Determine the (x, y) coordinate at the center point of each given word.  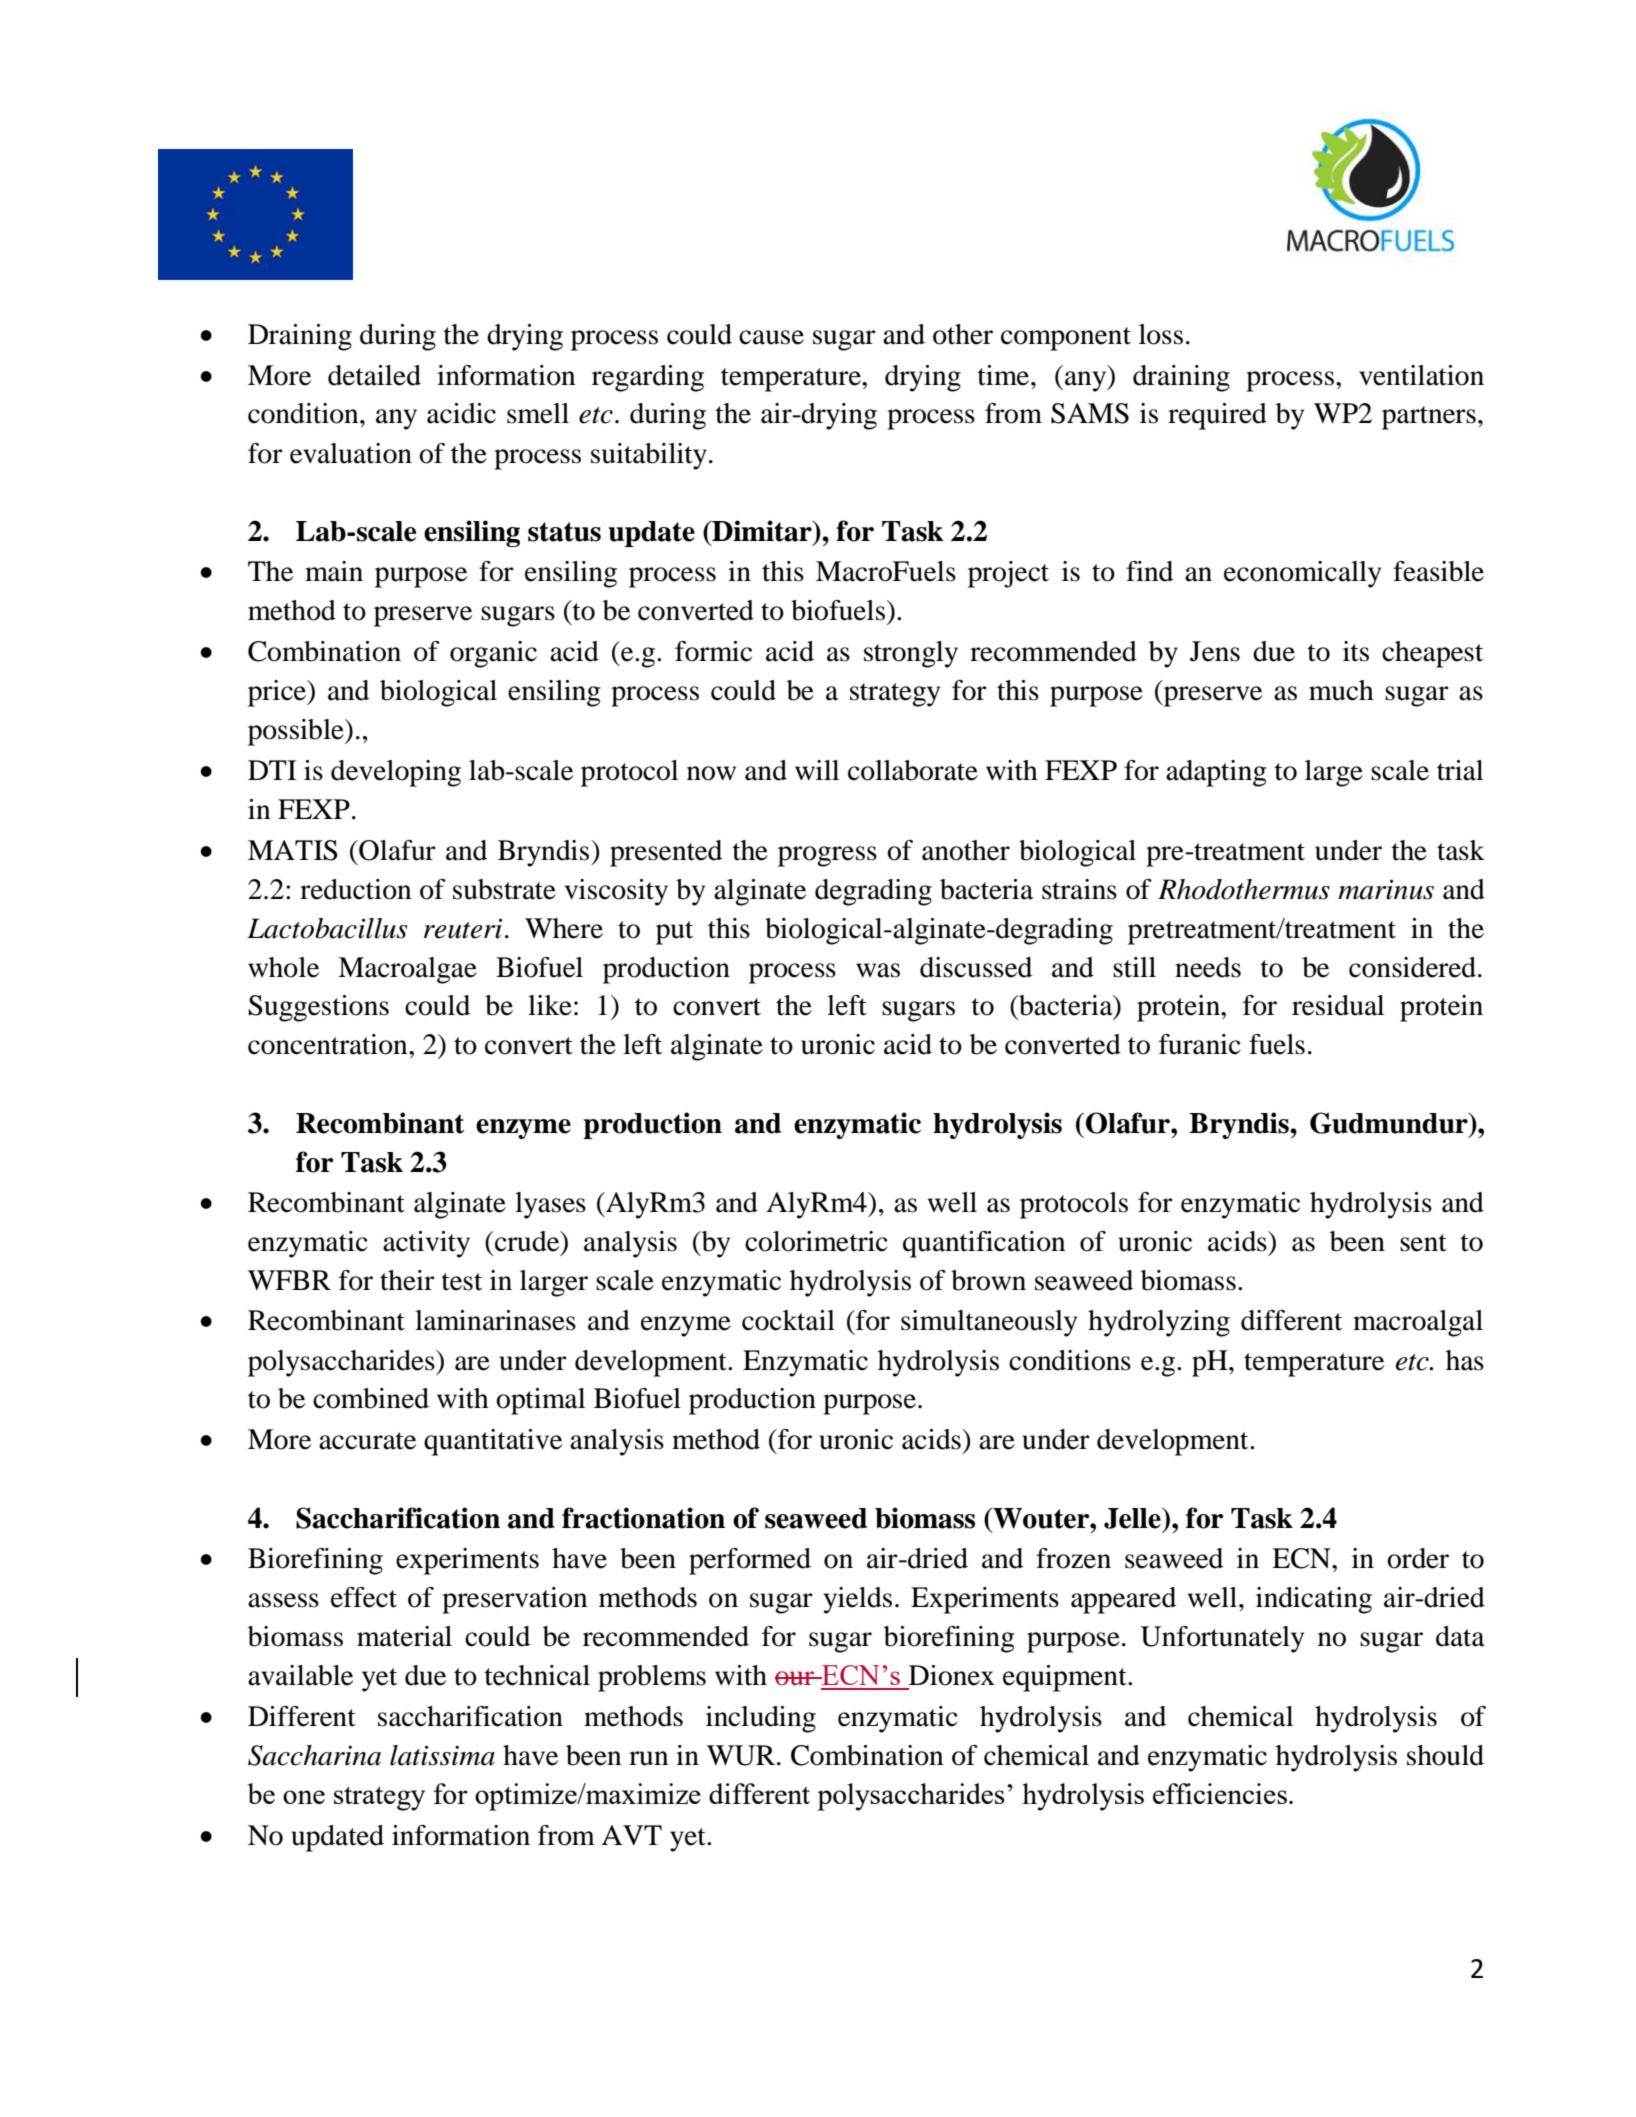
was (878, 970)
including (761, 1719)
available (300, 1675)
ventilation (1421, 375)
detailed (374, 375)
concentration (329, 1044)
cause (771, 337)
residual (1338, 1005)
